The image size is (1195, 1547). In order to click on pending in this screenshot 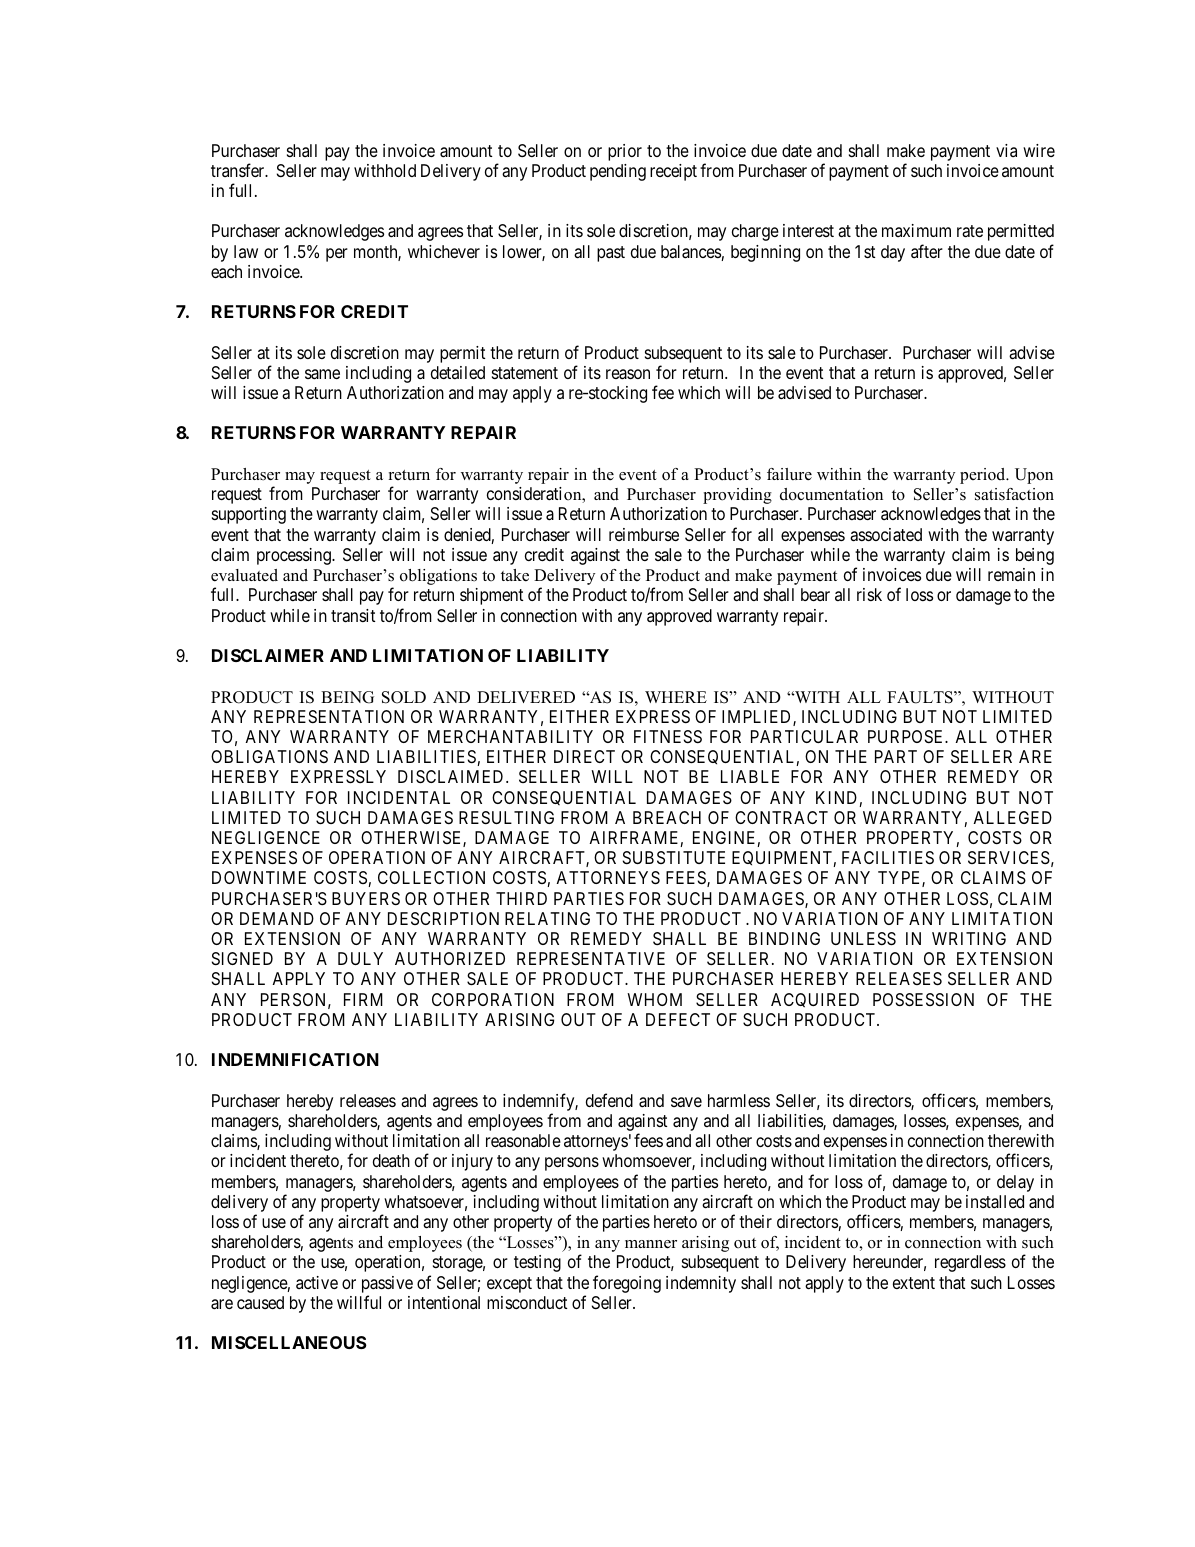, I will do `click(618, 172)`.
